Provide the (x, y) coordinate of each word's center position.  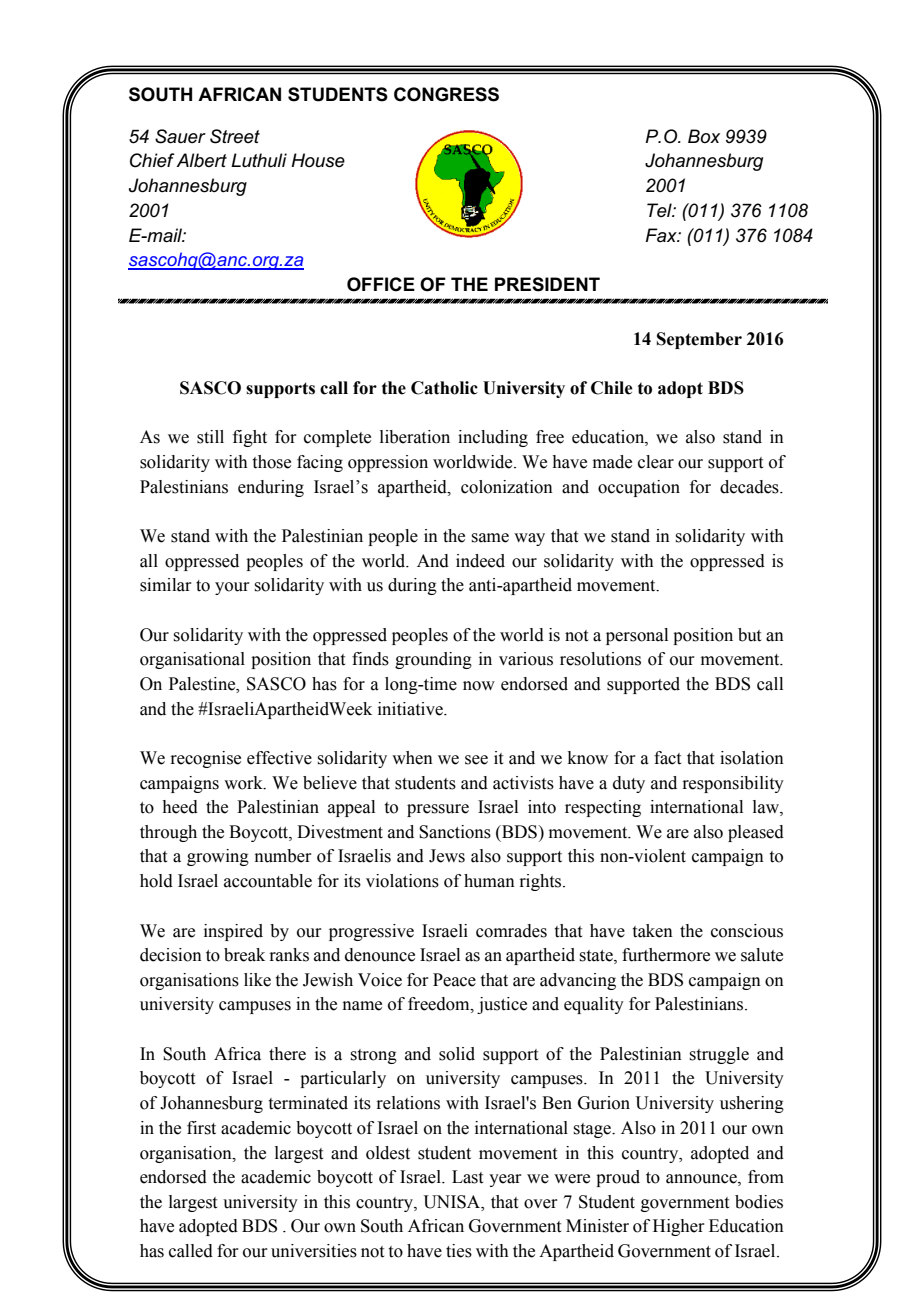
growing (218, 857)
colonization (507, 487)
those (272, 462)
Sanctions (455, 832)
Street (235, 136)
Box (704, 136)
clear (656, 462)
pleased (756, 833)
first (201, 1128)
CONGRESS (446, 94)
